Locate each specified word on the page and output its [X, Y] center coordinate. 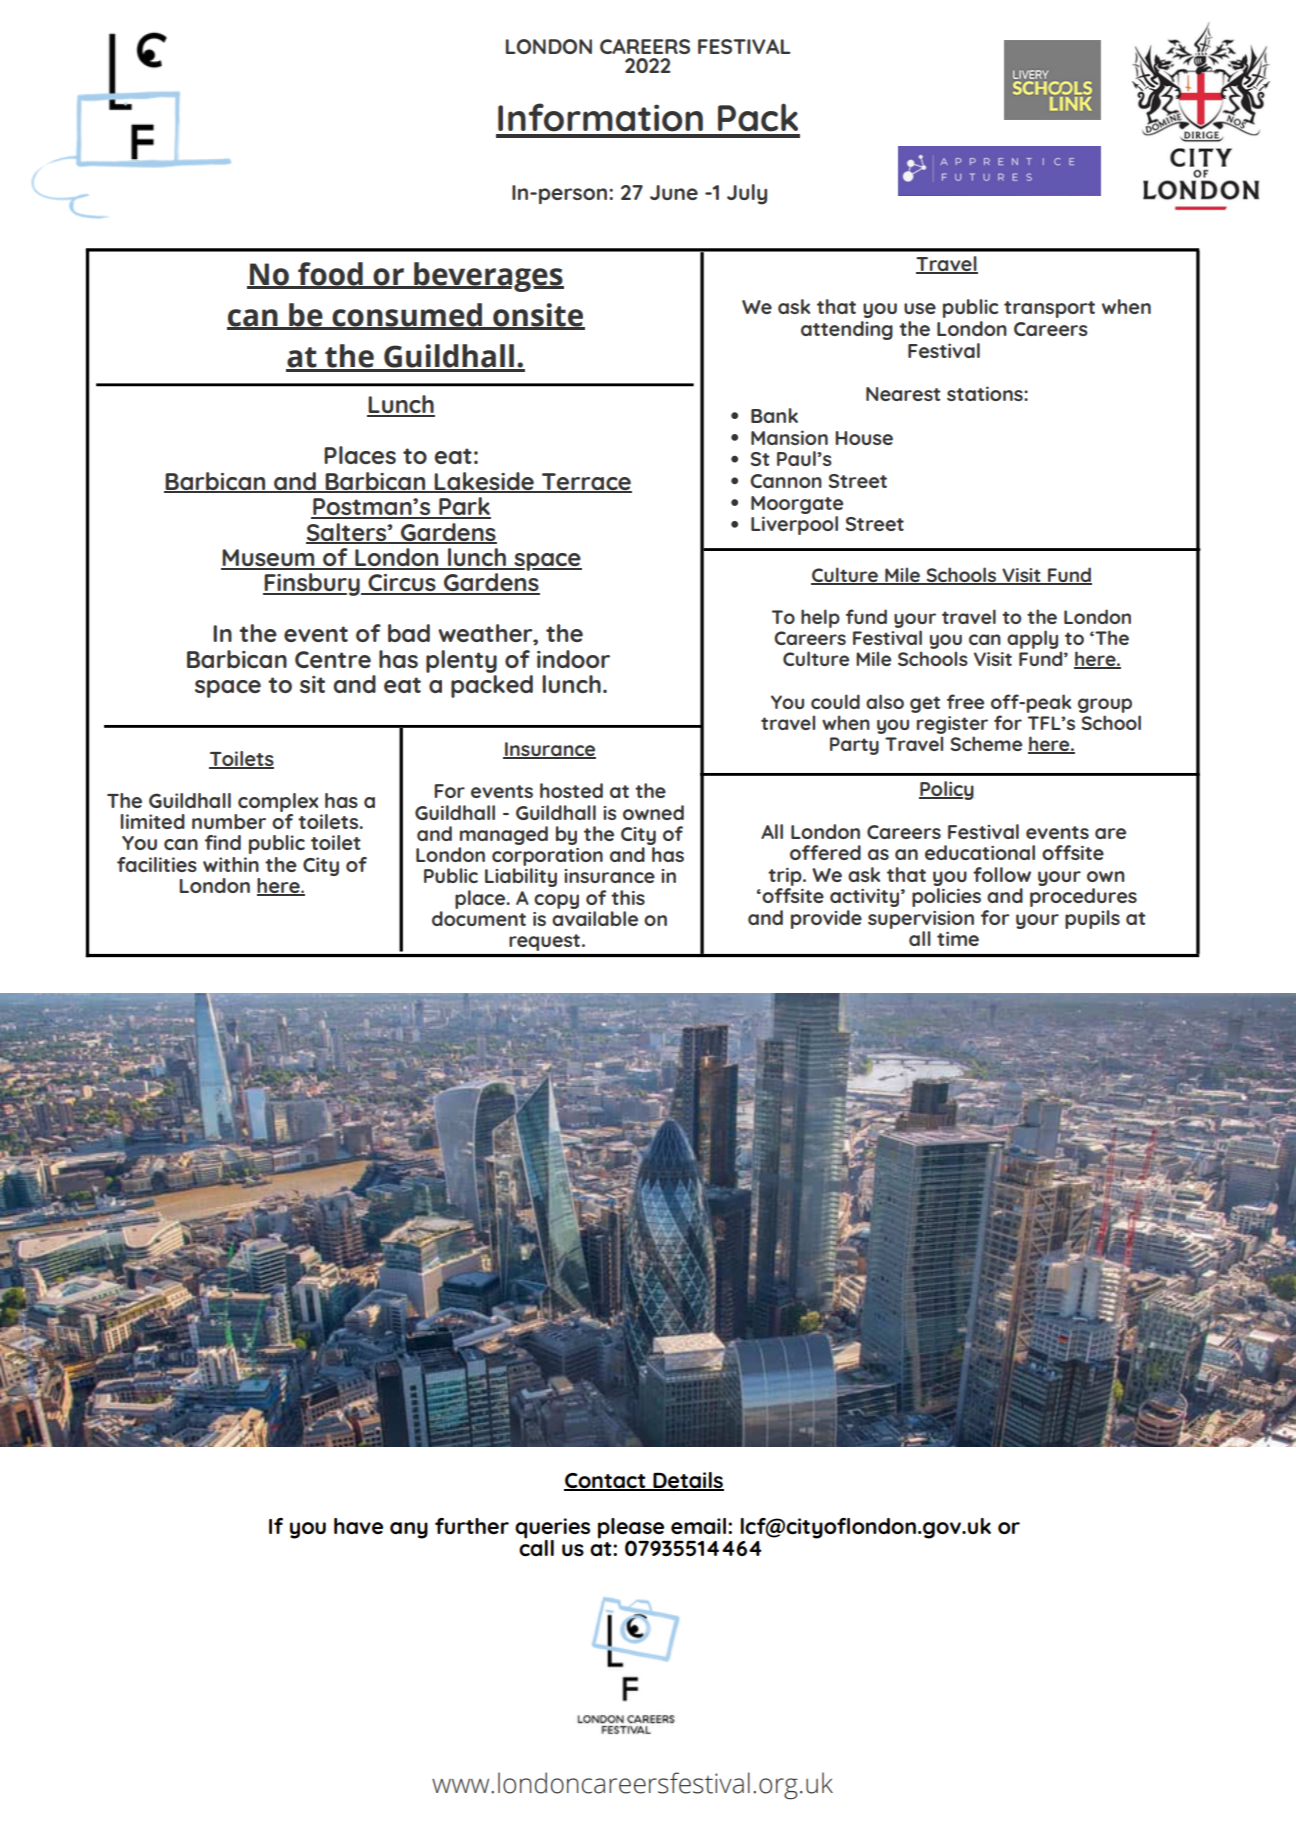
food [330, 275]
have [358, 1526]
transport [1049, 309]
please [631, 1528]
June [674, 192]
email [698, 1526]
